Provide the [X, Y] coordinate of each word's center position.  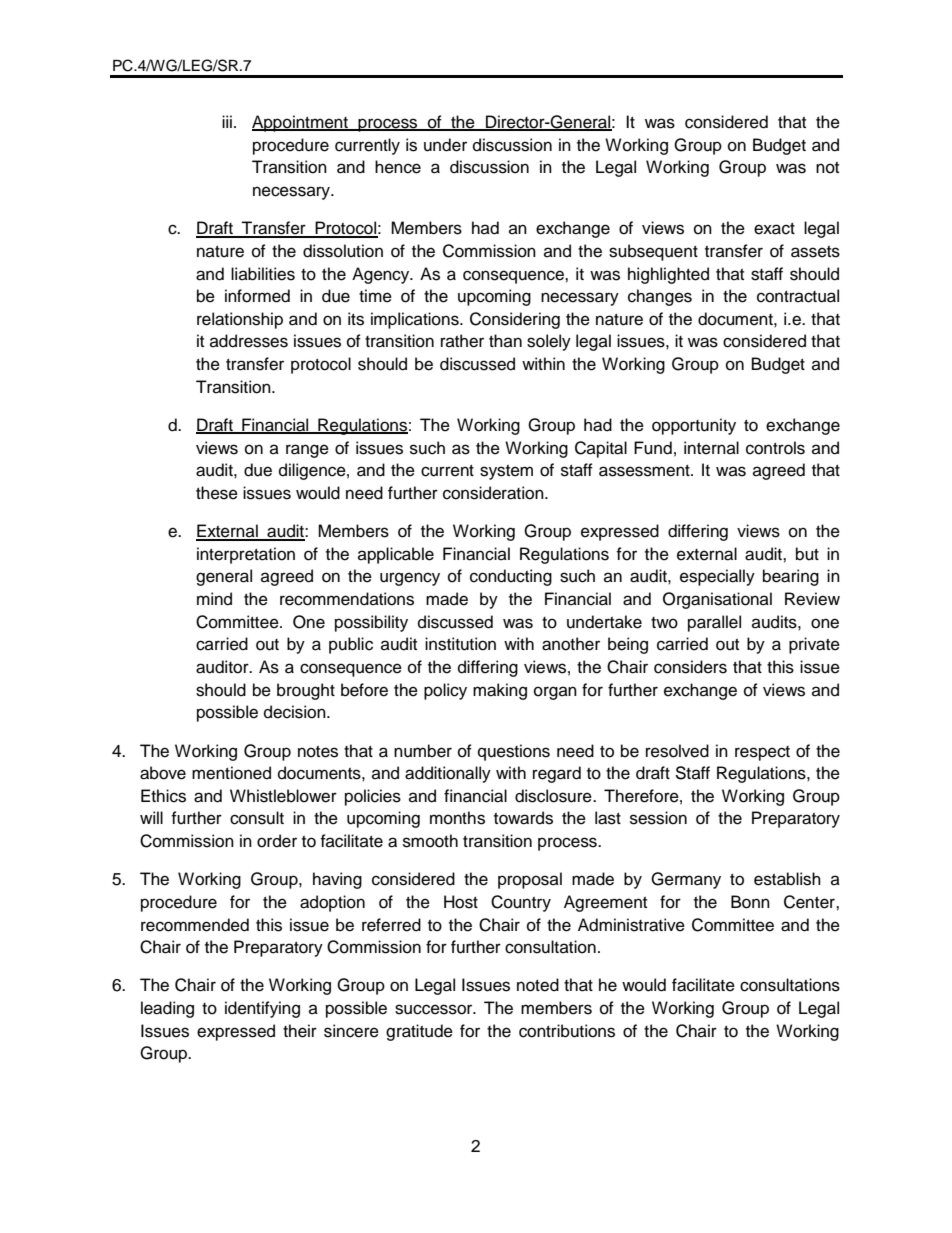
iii [227, 121]
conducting [511, 577]
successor [435, 1009]
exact [774, 229]
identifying [262, 1009]
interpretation [246, 555]
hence [398, 167]
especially [717, 577]
